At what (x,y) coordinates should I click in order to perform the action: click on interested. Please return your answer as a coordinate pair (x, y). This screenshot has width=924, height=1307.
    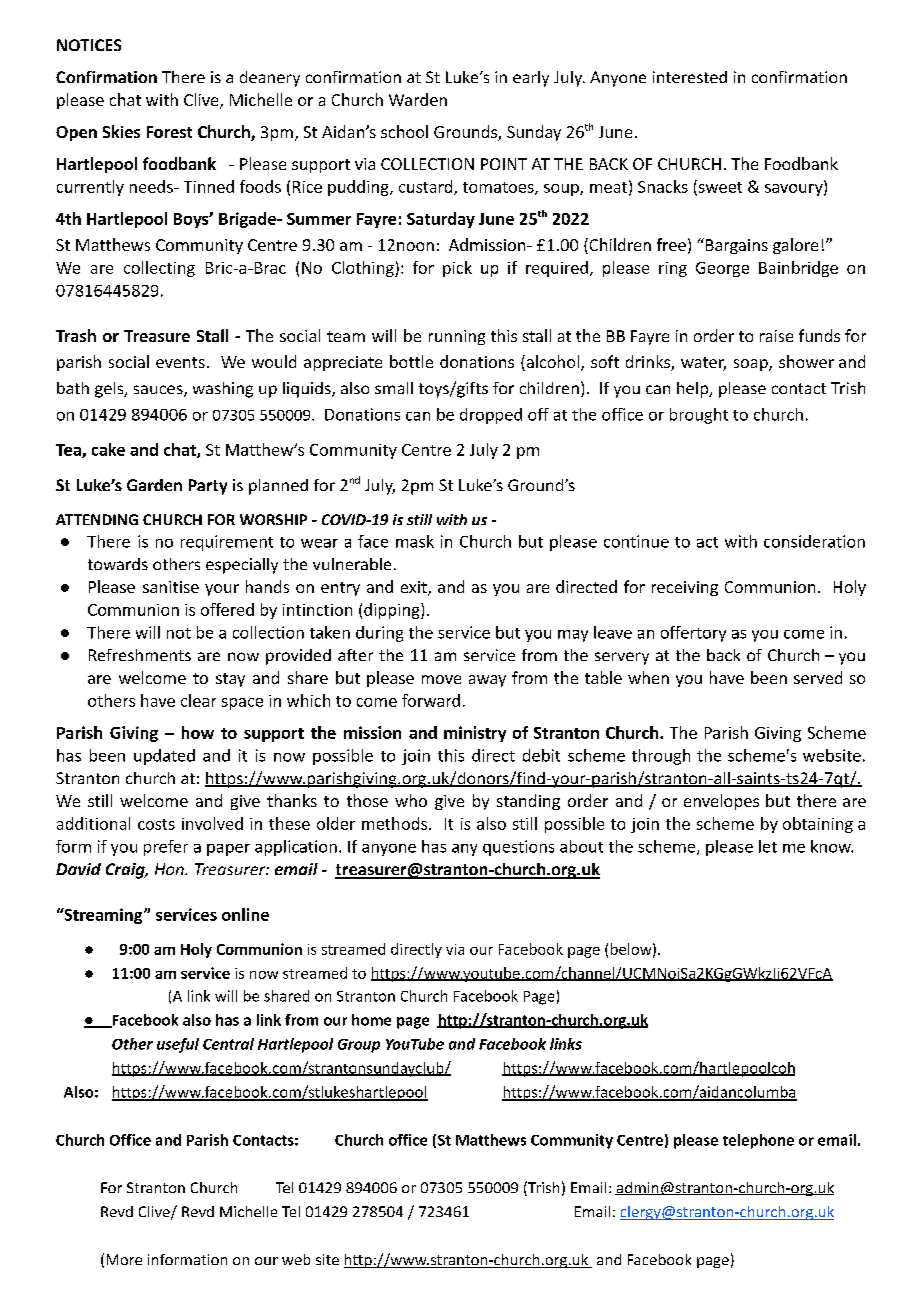
    Looking at the image, I should click on (690, 77).
